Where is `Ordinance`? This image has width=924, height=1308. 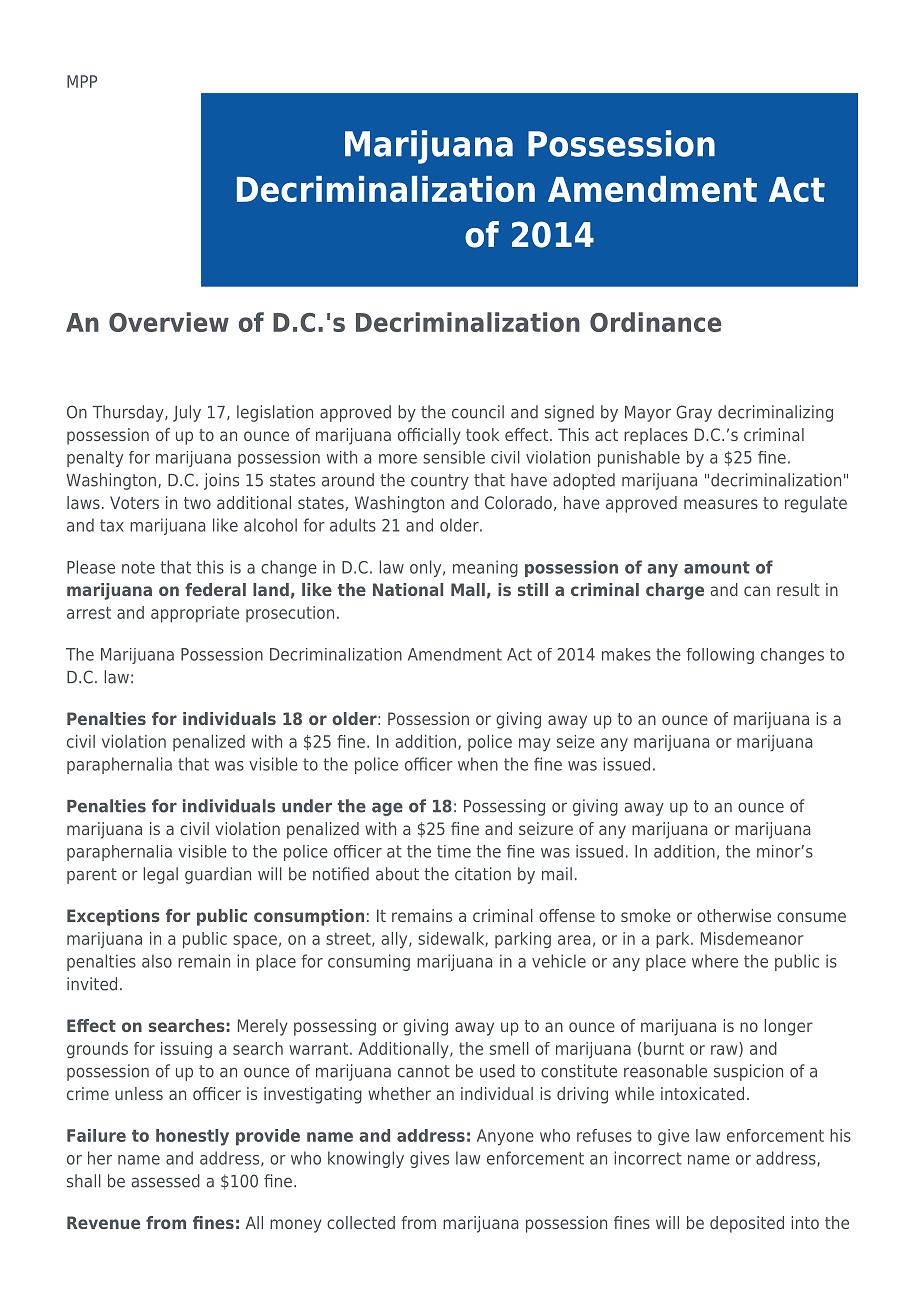
Ordinance is located at coordinates (655, 322).
